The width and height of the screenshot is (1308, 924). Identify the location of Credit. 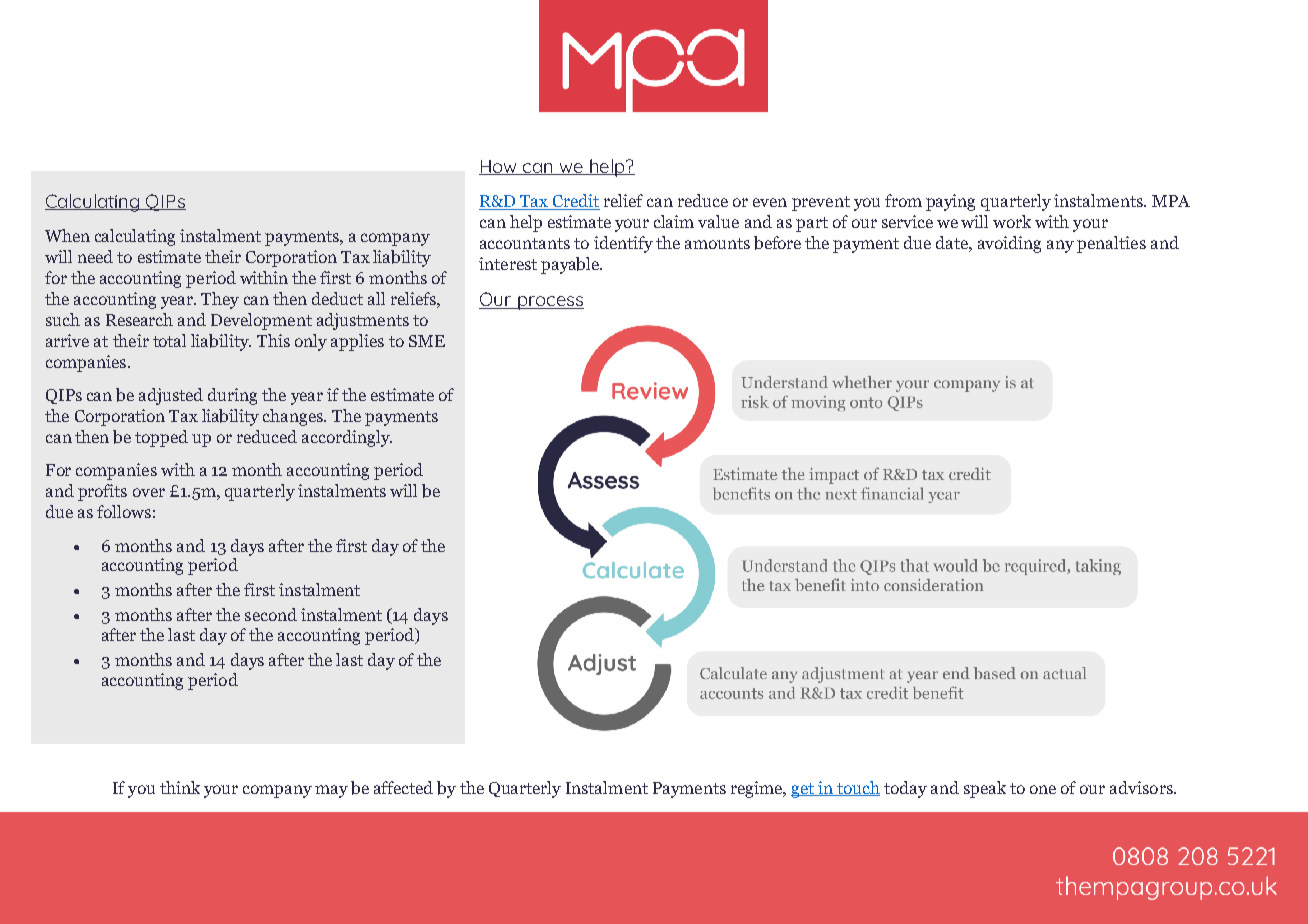
(575, 202).
